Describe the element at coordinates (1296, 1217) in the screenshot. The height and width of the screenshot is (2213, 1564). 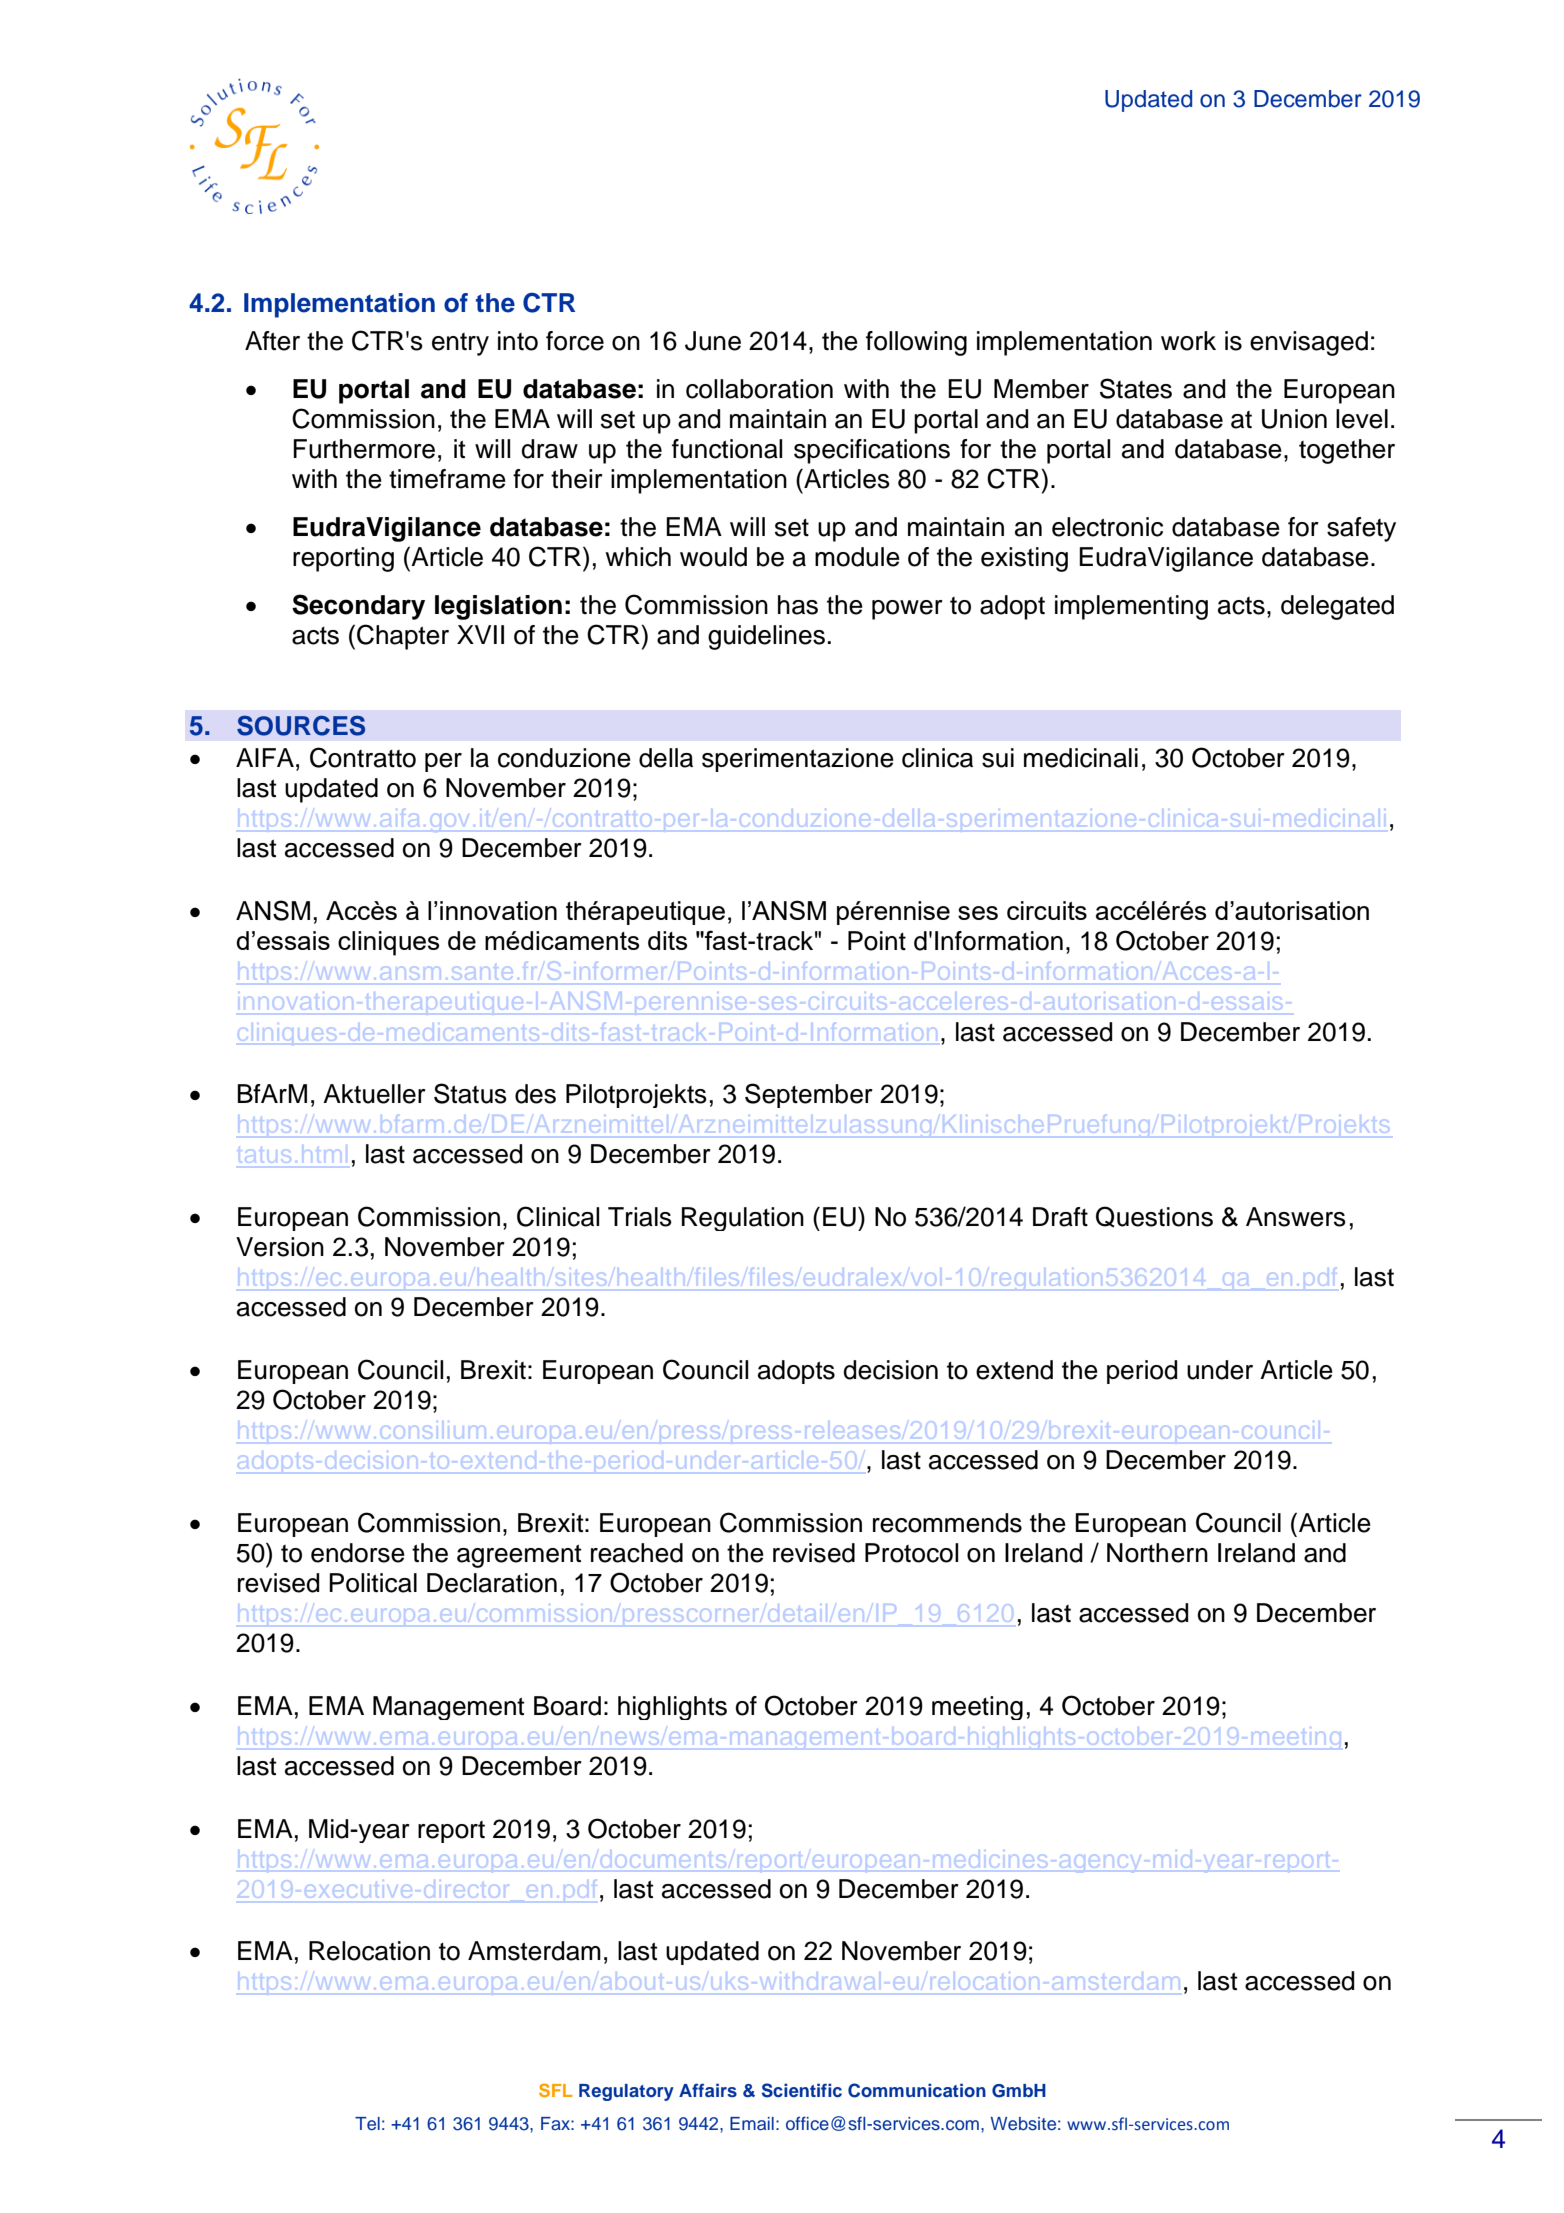
I see `Answers` at that location.
